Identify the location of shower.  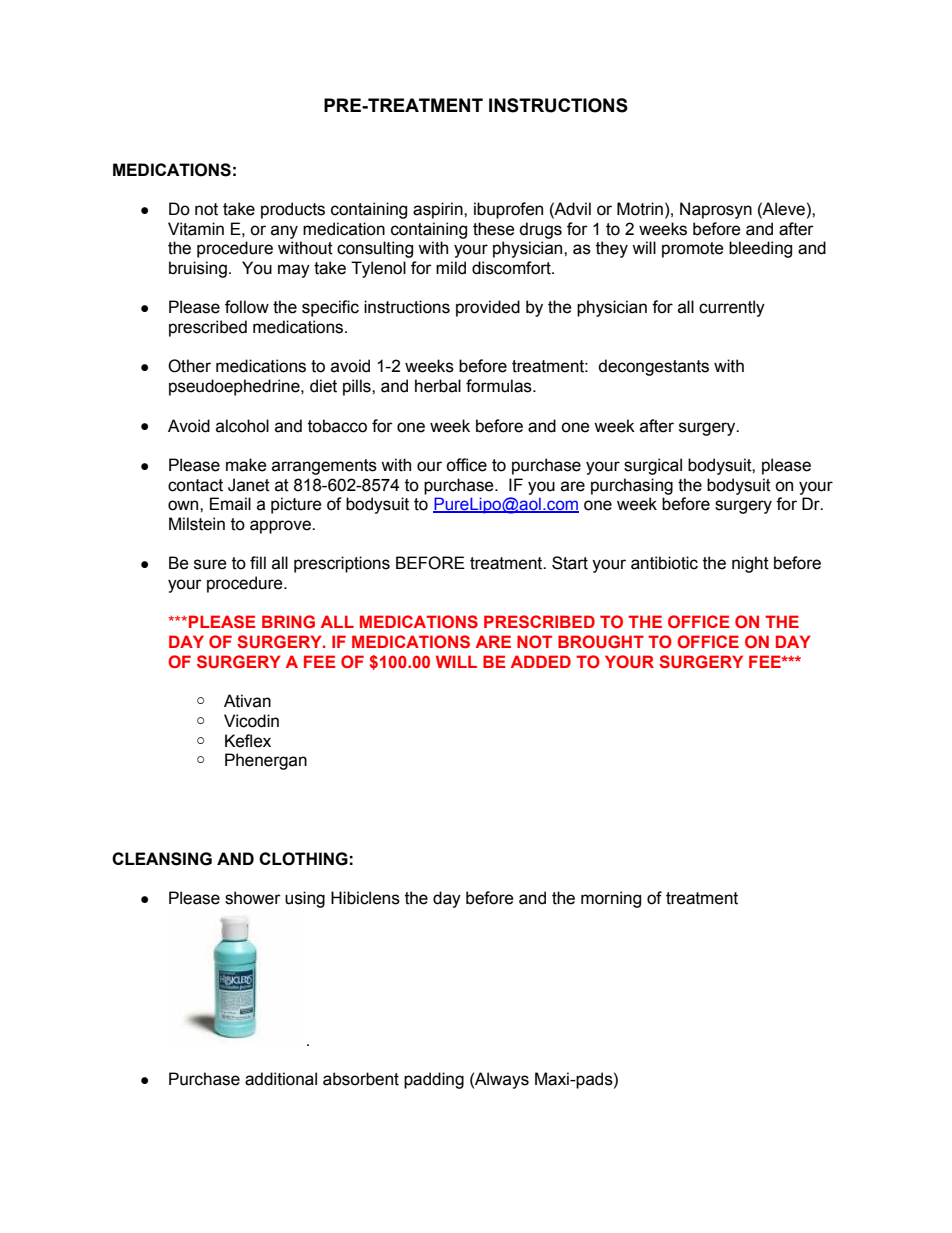
(253, 898).
